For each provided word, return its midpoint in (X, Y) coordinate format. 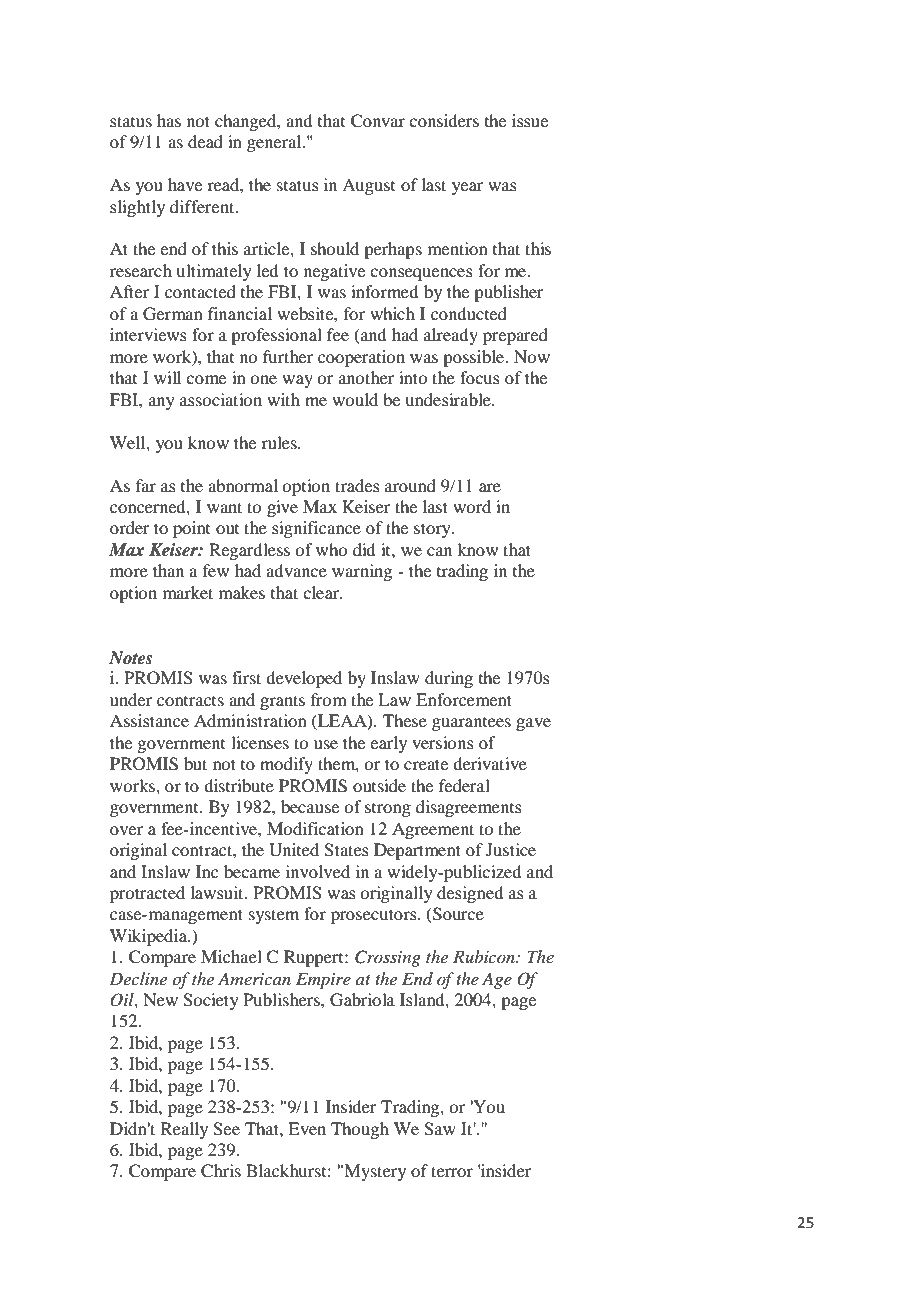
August (368, 186)
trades (357, 485)
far (146, 485)
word (472, 506)
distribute (239, 785)
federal (464, 785)
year (467, 188)
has (169, 120)
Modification (315, 828)
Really (184, 1130)
